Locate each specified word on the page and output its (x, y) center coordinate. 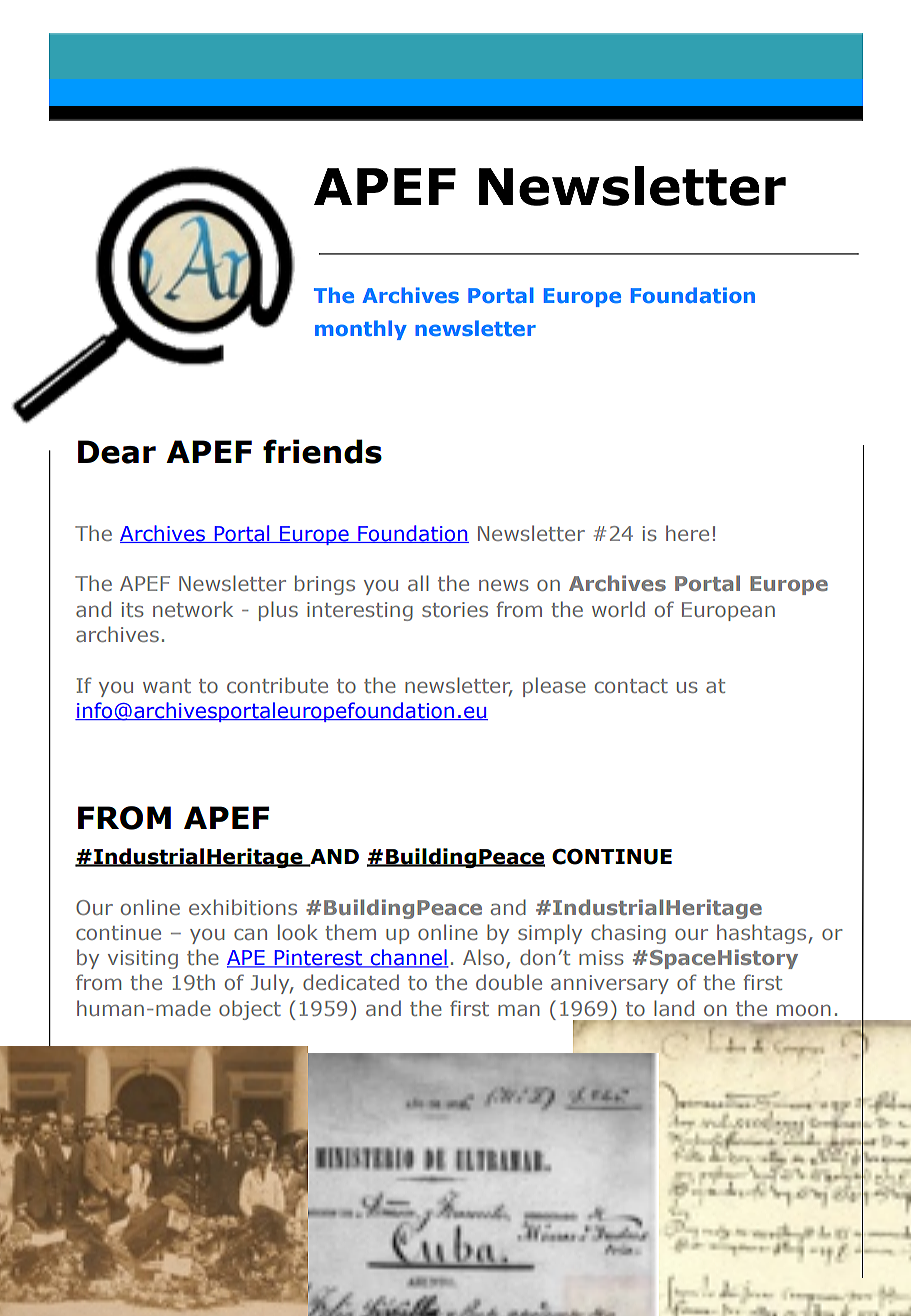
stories (455, 609)
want (167, 686)
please (554, 687)
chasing (628, 934)
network (193, 609)
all (418, 583)
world (618, 609)
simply (550, 934)
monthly (361, 330)
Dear (117, 452)
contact (631, 686)
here (687, 533)
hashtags (761, 934)
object (250, 1010)
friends (322, 451)
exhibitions (243, 907)
